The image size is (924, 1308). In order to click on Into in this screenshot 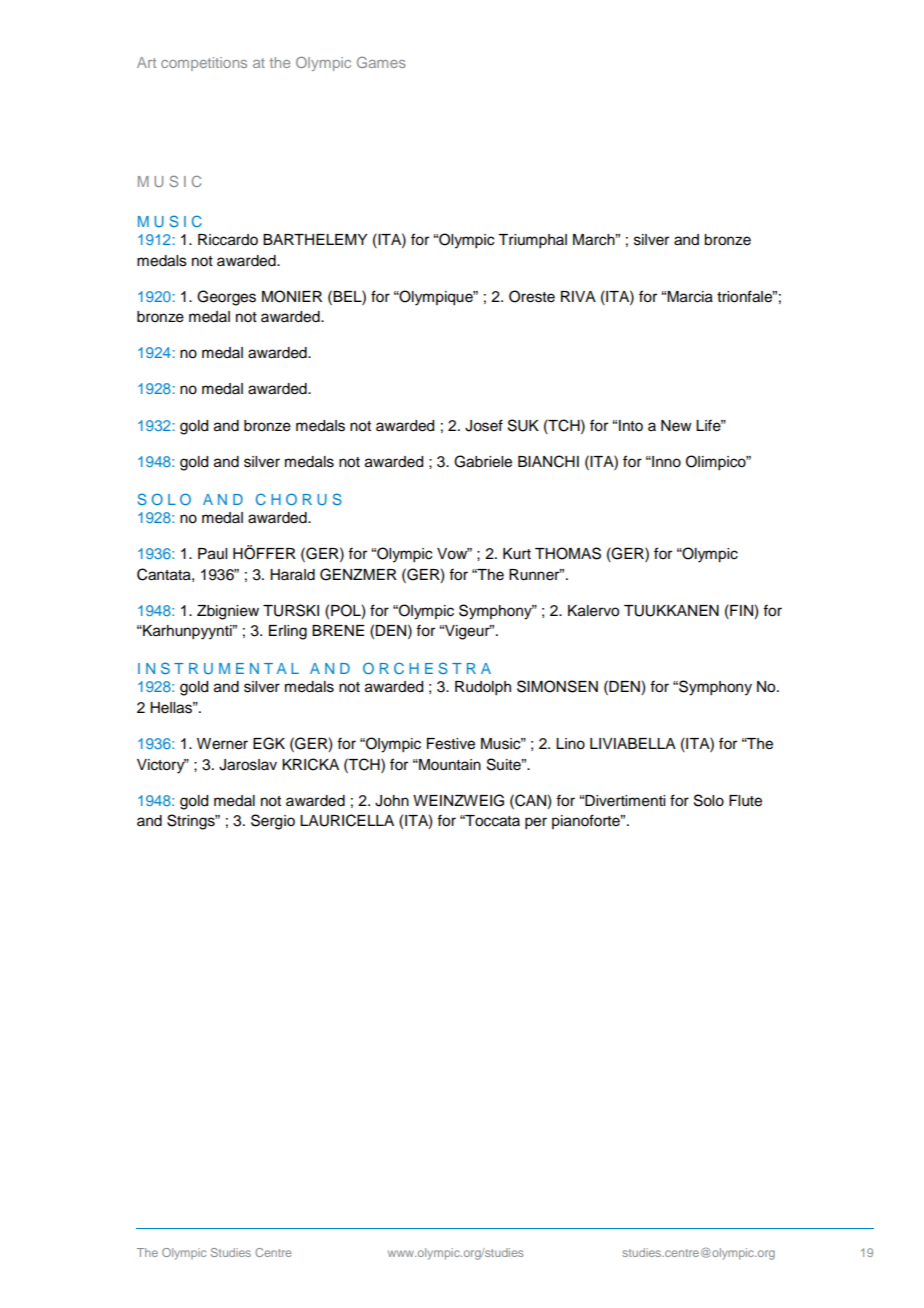, I will do `click(631, 426)`.
